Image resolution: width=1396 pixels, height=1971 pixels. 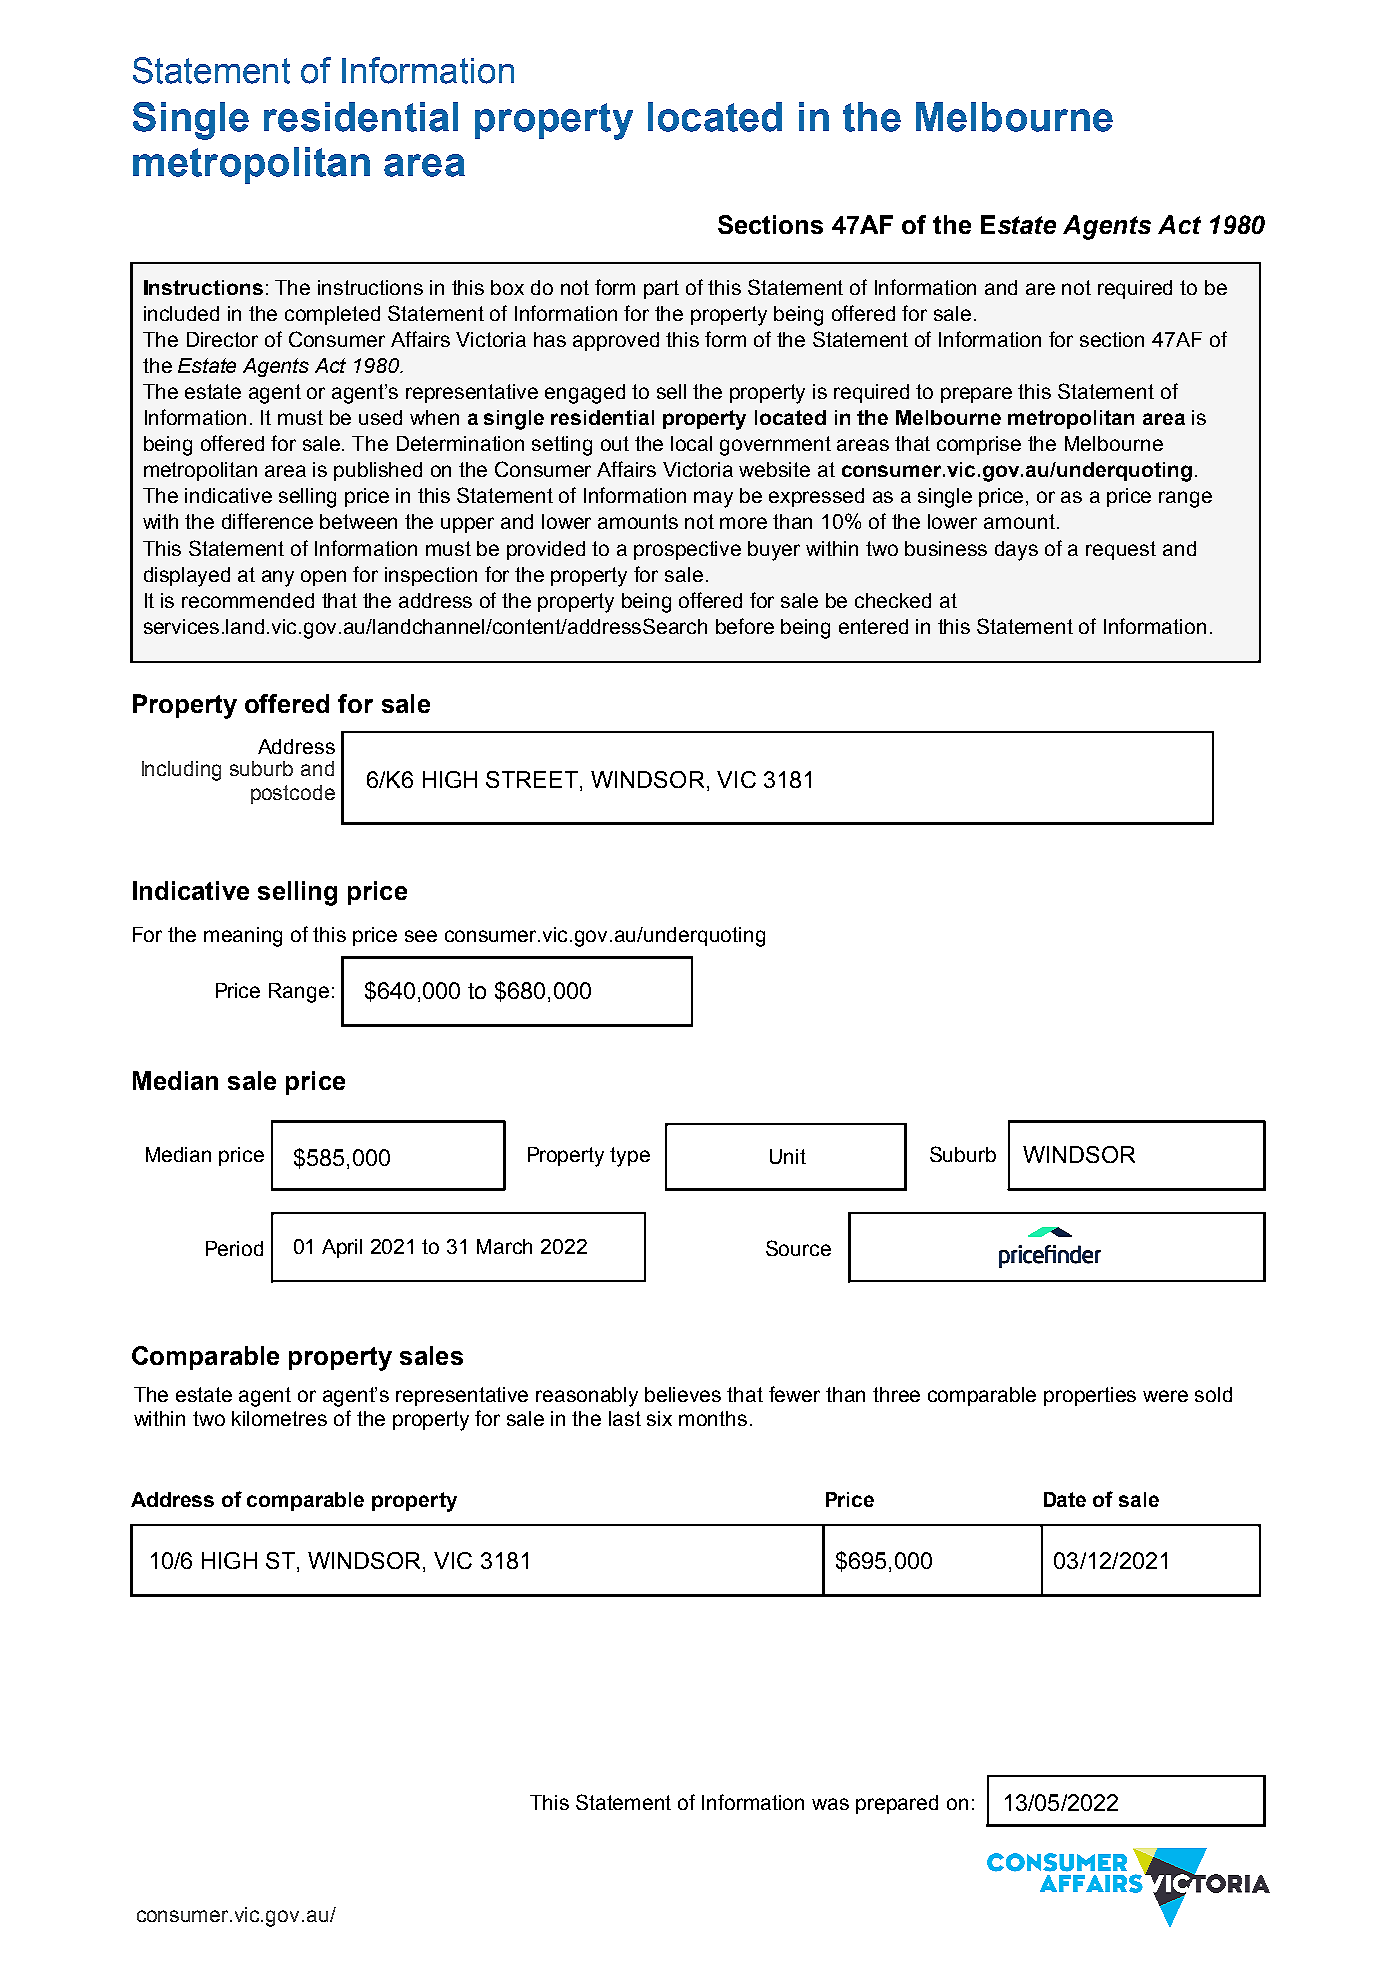 I want to click on part, so click(x=661, y=289).
